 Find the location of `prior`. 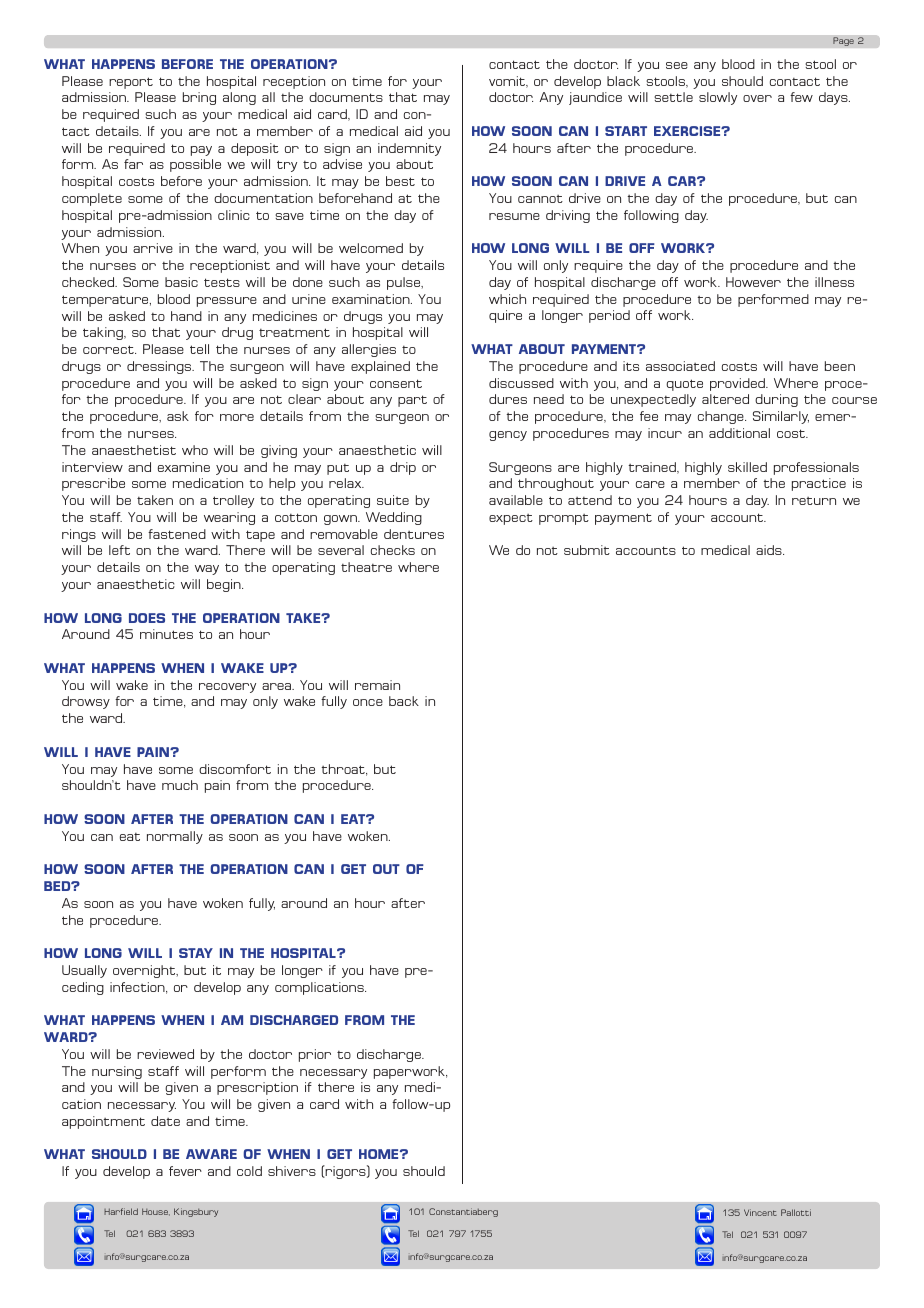

prior is located at coordinates (315, 1055).
